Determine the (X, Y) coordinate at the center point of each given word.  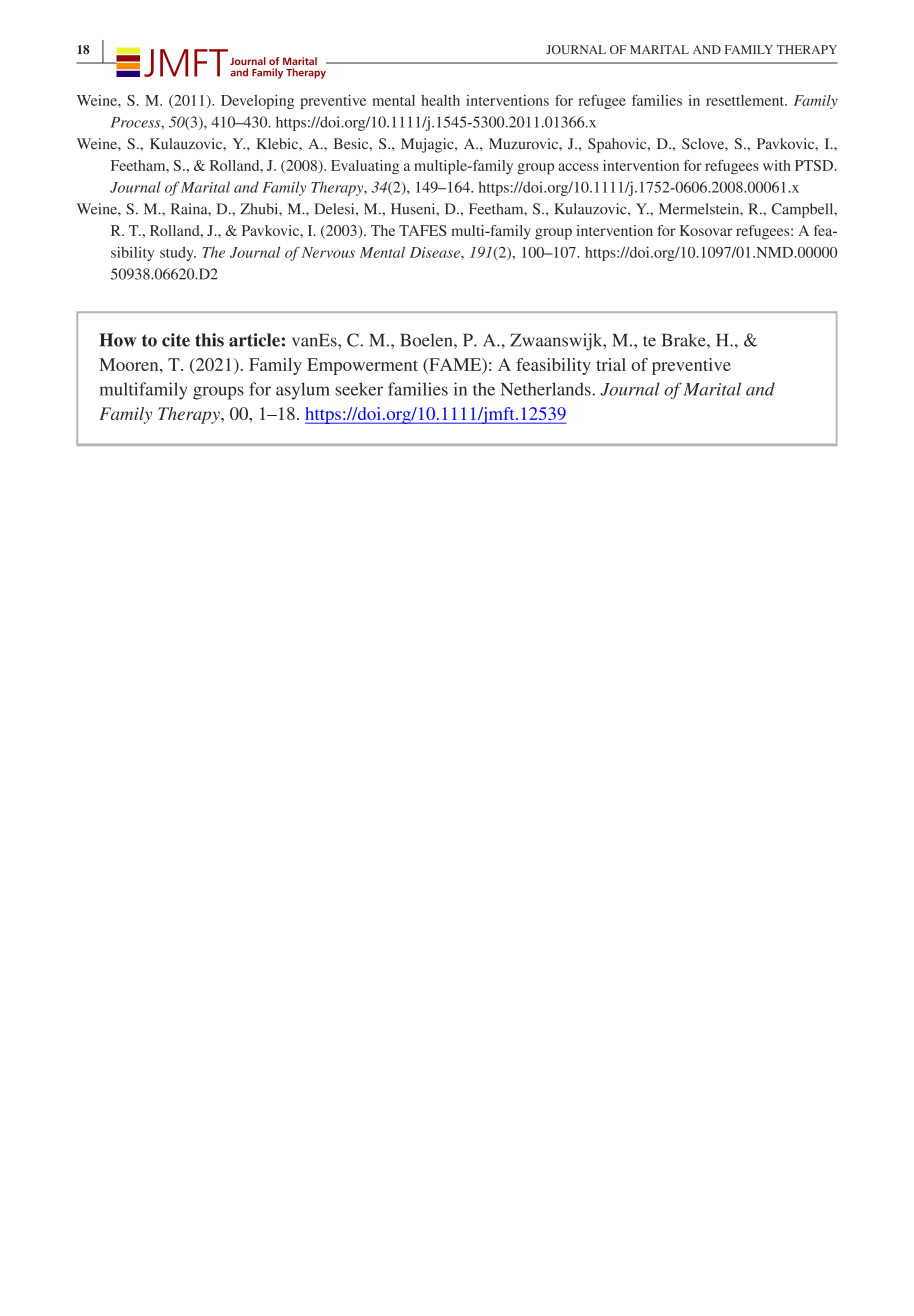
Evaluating (365, 167)
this (209, 340)
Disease (436, 252)
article (254, 340)
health (440, 100)
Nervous (328, 252)
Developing (257, 101)
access (578, 167)
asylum (303, 391)
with (777, 165)
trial (611, 364)
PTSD (814, 165)
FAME (455, 365)
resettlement (746, 100)
